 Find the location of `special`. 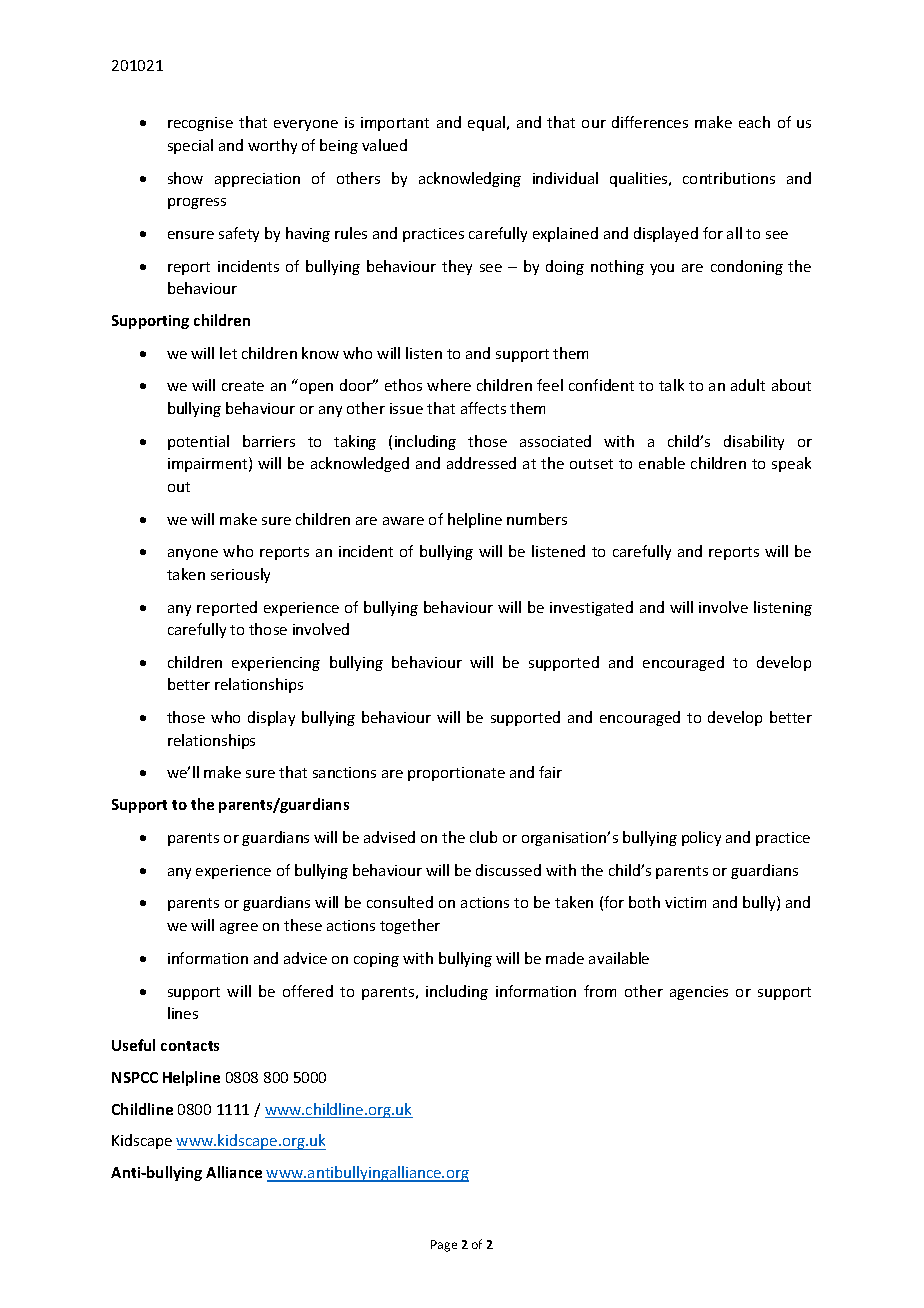

special is located at coordinates (190, 146).
